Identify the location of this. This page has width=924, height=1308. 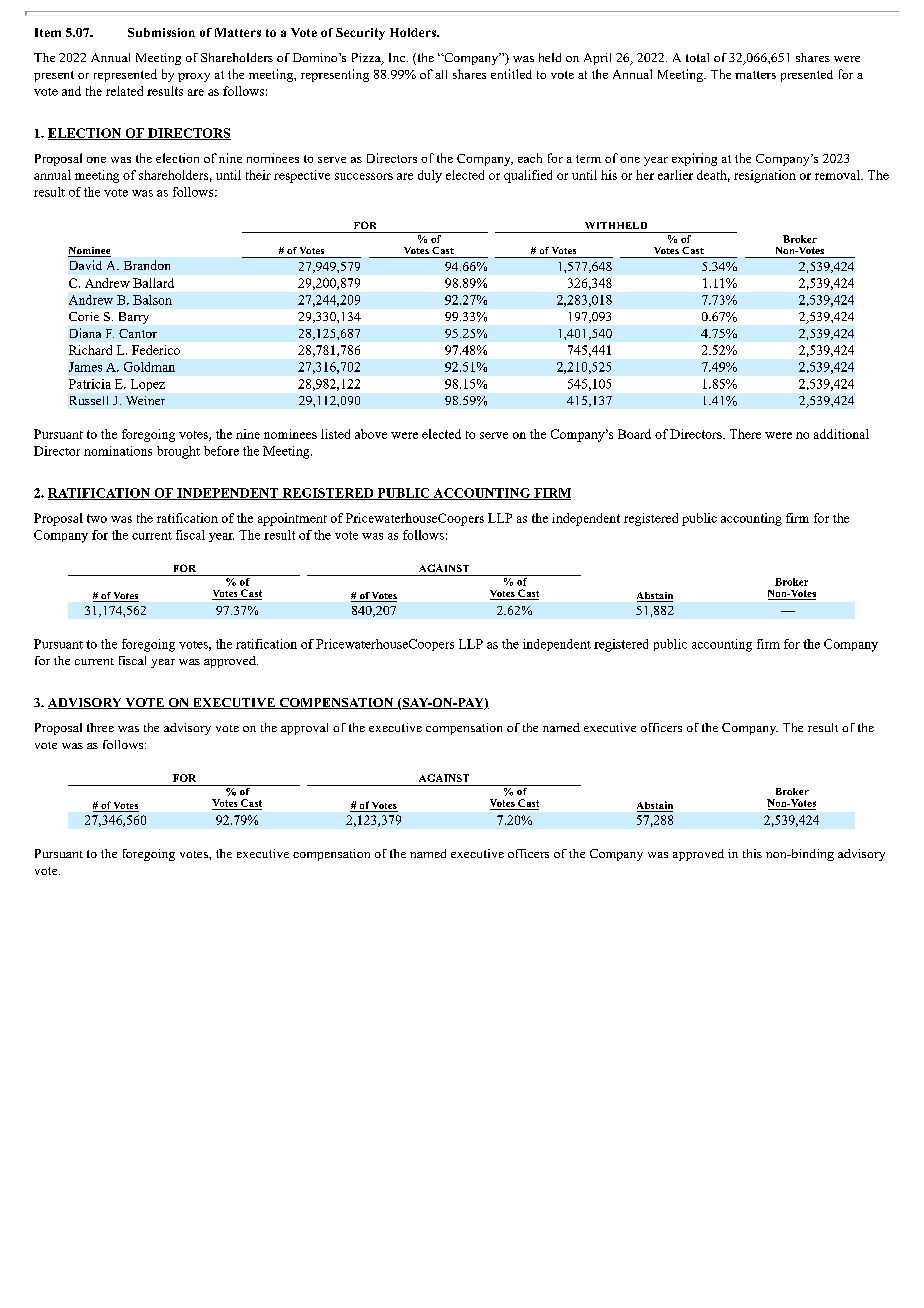
(752, 853).
